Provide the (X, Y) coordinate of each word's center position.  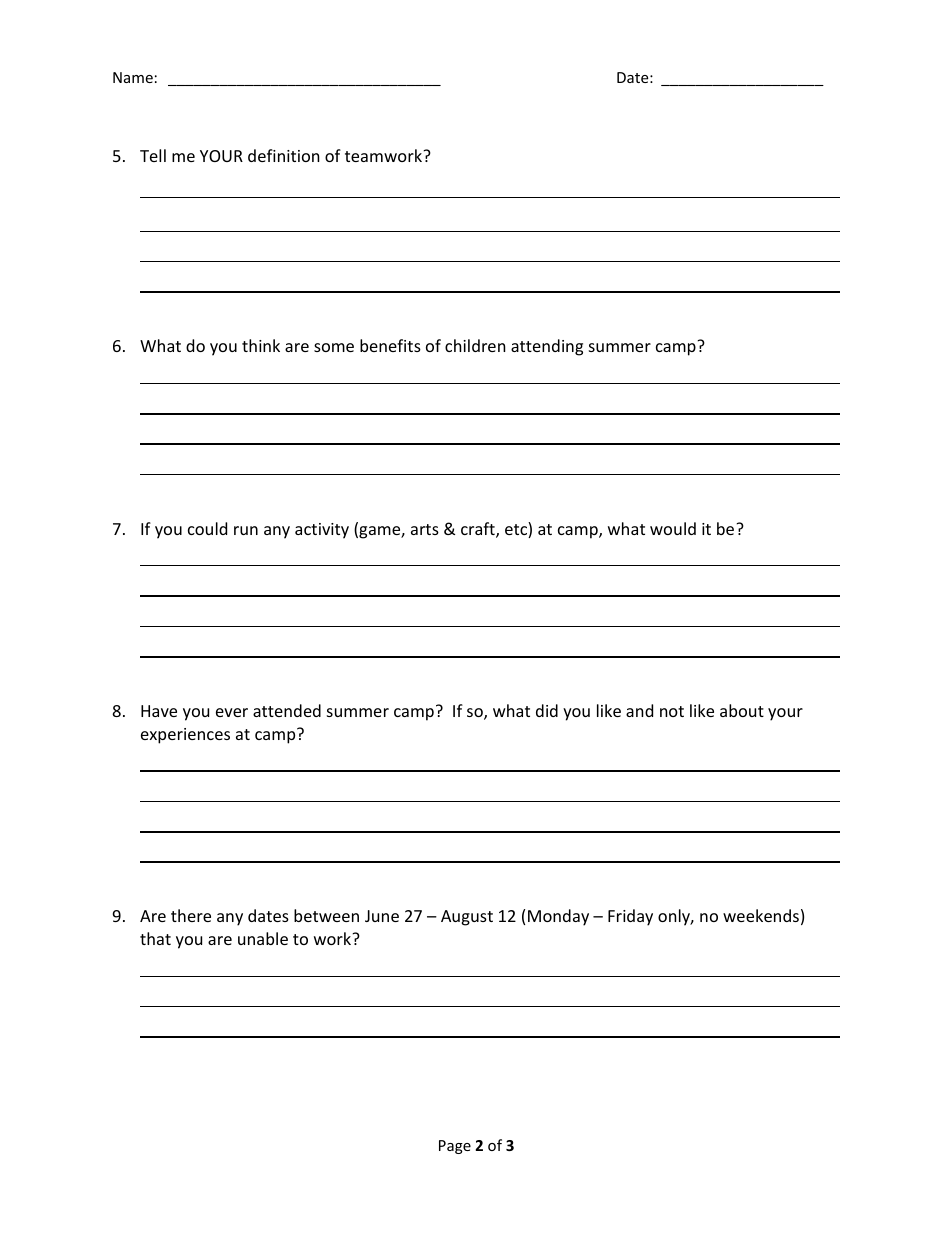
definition (284, 155)
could (207, 528)
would (673, 528)
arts (425, 529)
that (155, 938)
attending (547, 347)
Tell (153, 155)
